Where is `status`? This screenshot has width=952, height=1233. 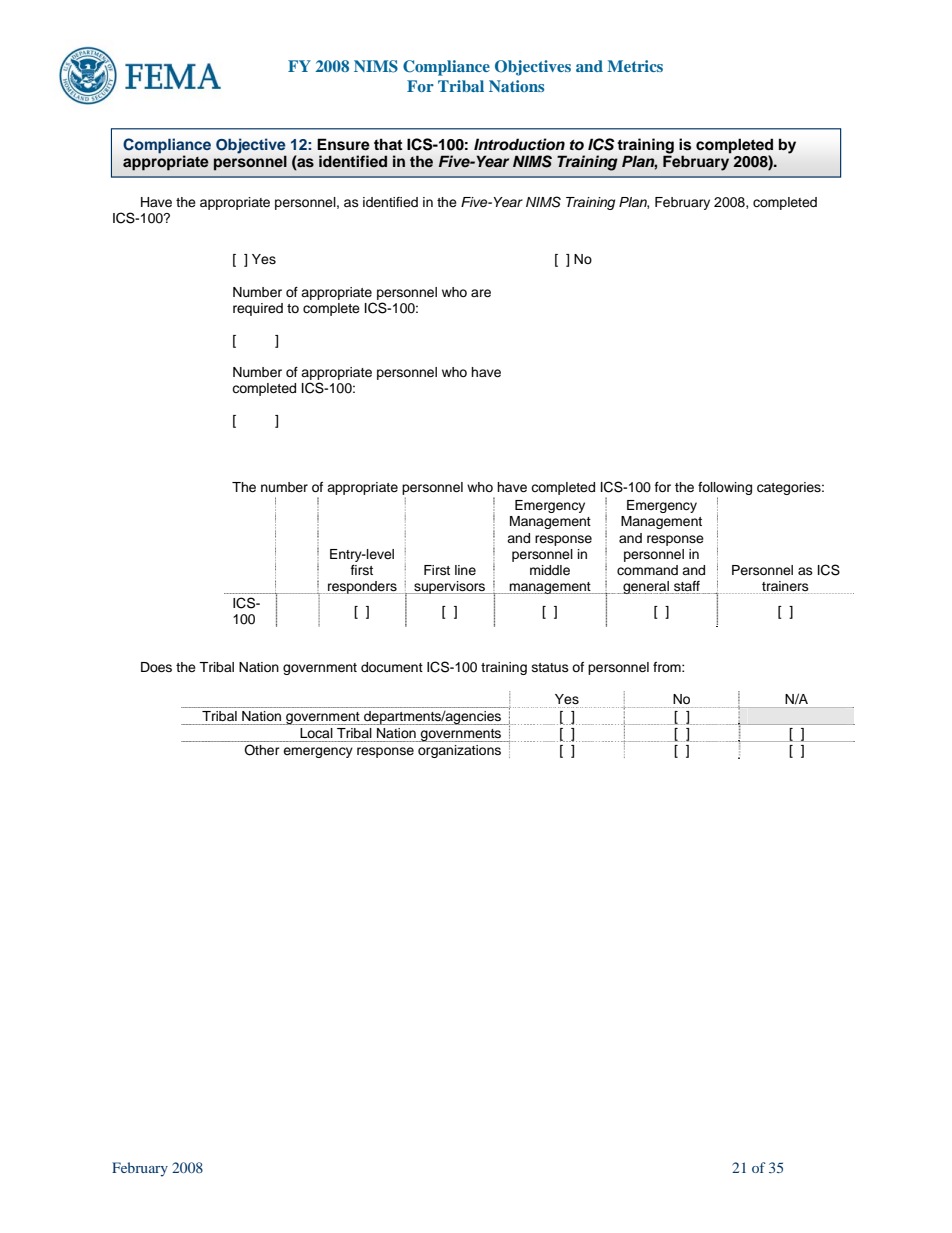 status is located at coordinates (550, 667).
